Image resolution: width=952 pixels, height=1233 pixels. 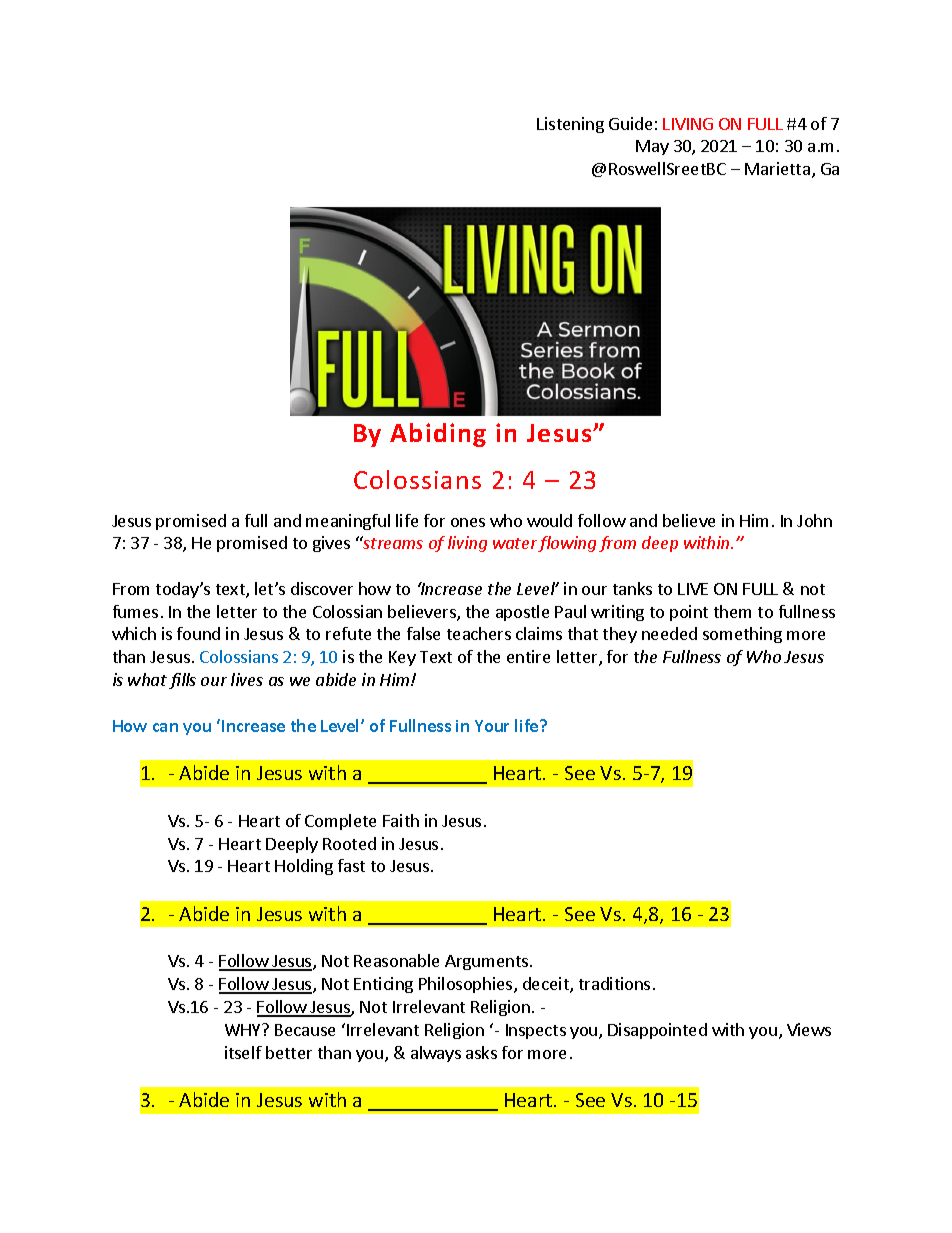 What do you see at coordinates (630, 123) in the screenshot?
I see `Guide` at bounding box center [630, 123].
